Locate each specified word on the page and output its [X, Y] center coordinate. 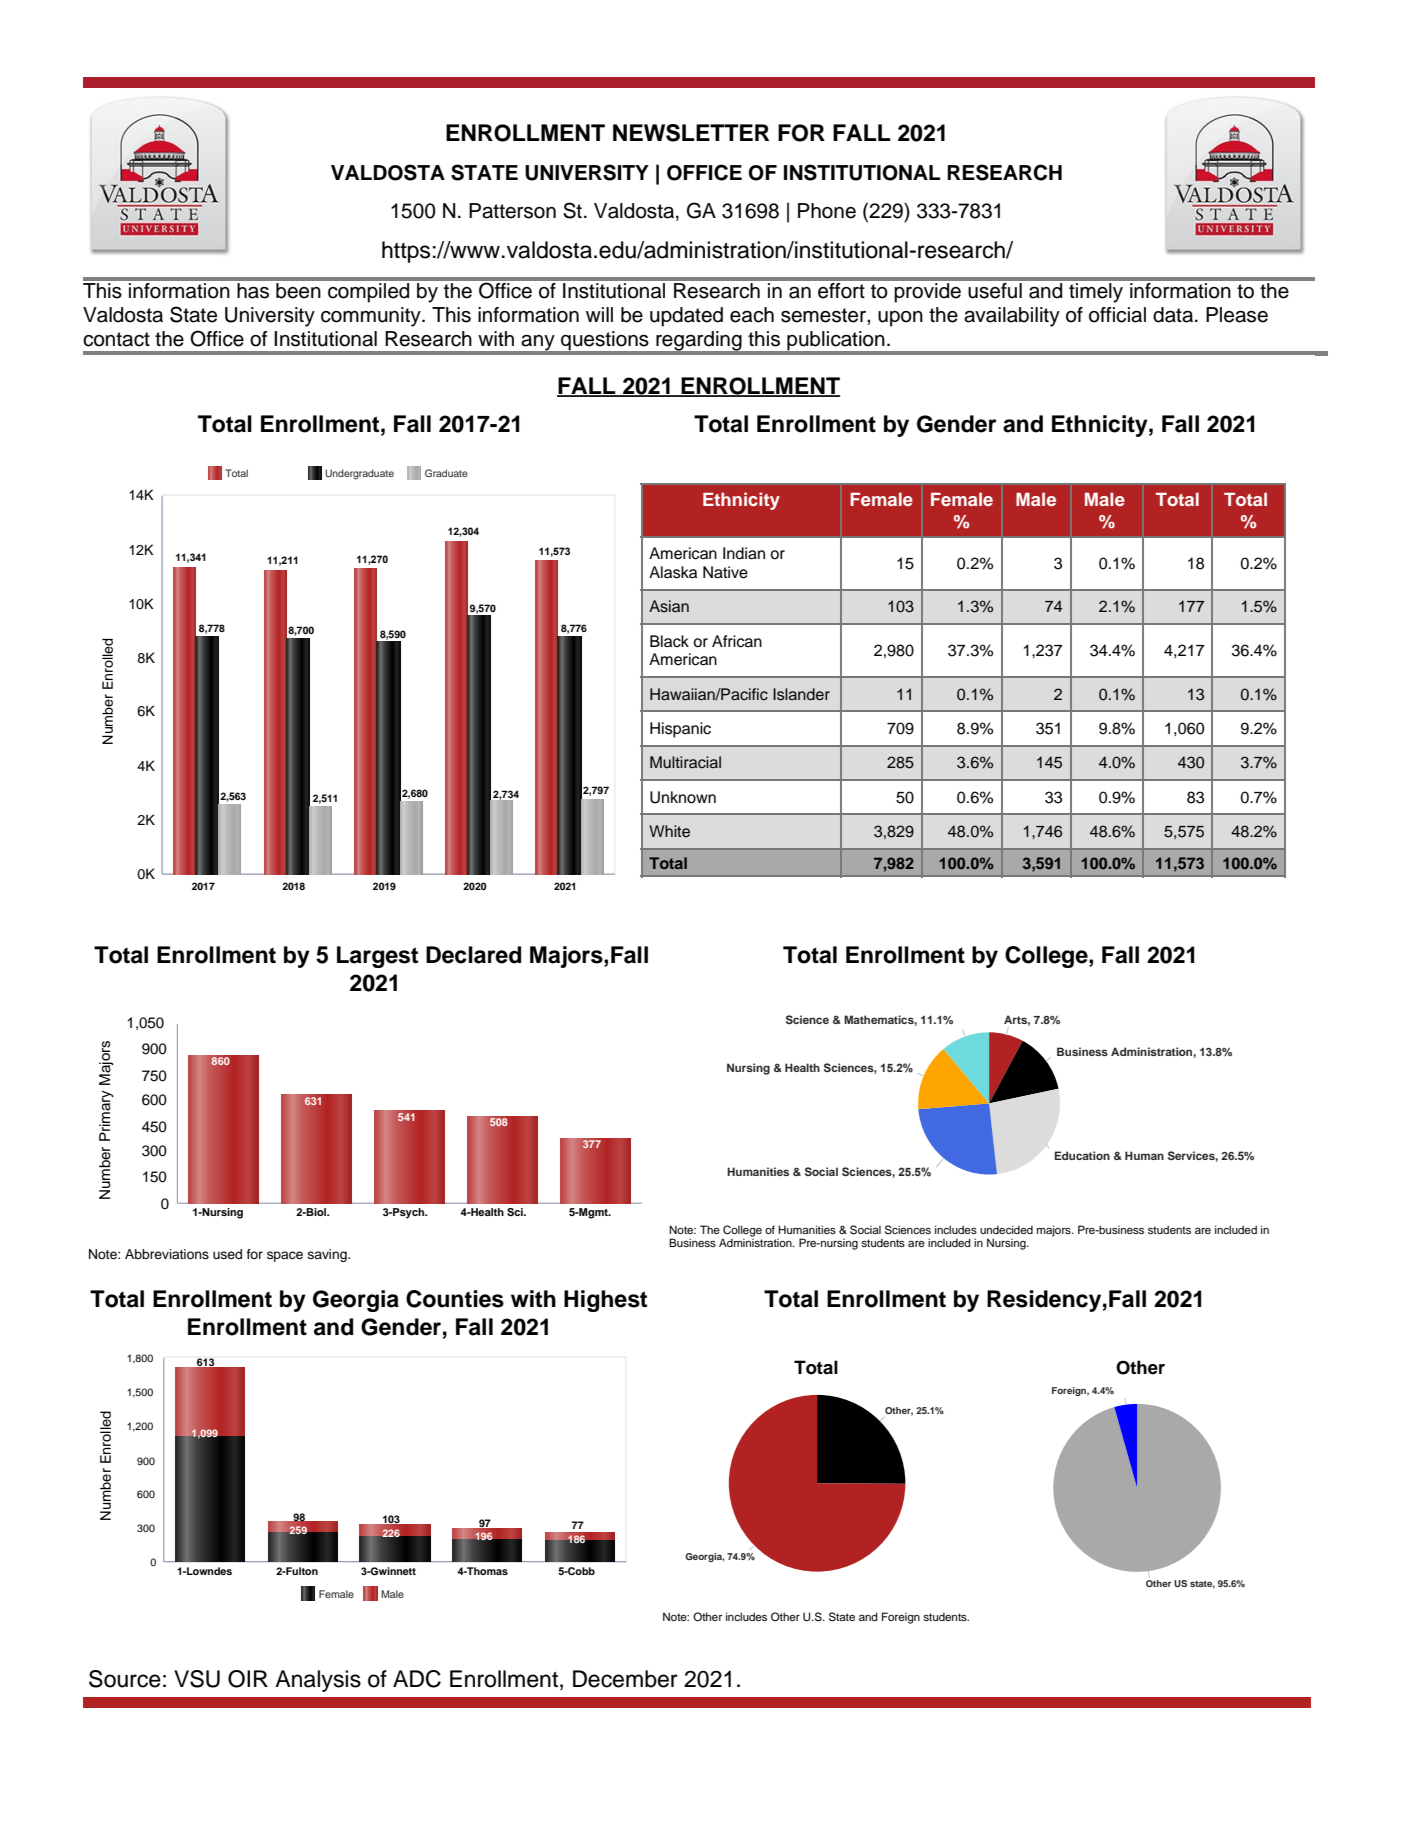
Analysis [318, 1681]
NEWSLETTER [691, 133]
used [227, 1254]
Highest [605, 1301]
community [372, 317]
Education [1082, 1155]
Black [669, 641]
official [1117, 315]
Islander [801, 694]
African [737, 641]
